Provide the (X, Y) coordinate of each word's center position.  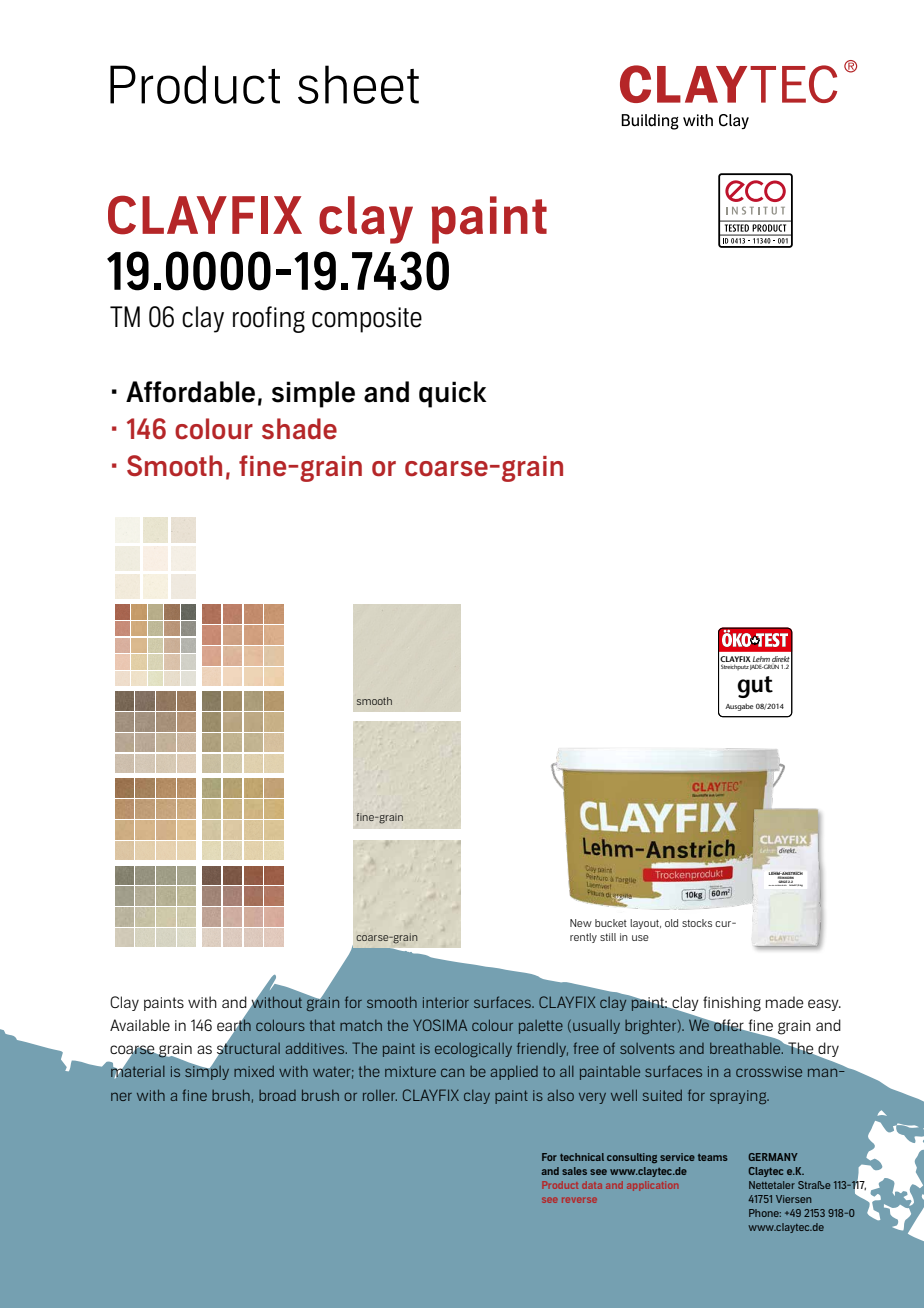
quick (453, 394)
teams (713, 1157)
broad (277, 1095)
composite (367, 320)
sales (574, 1171)
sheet (358, 84)
